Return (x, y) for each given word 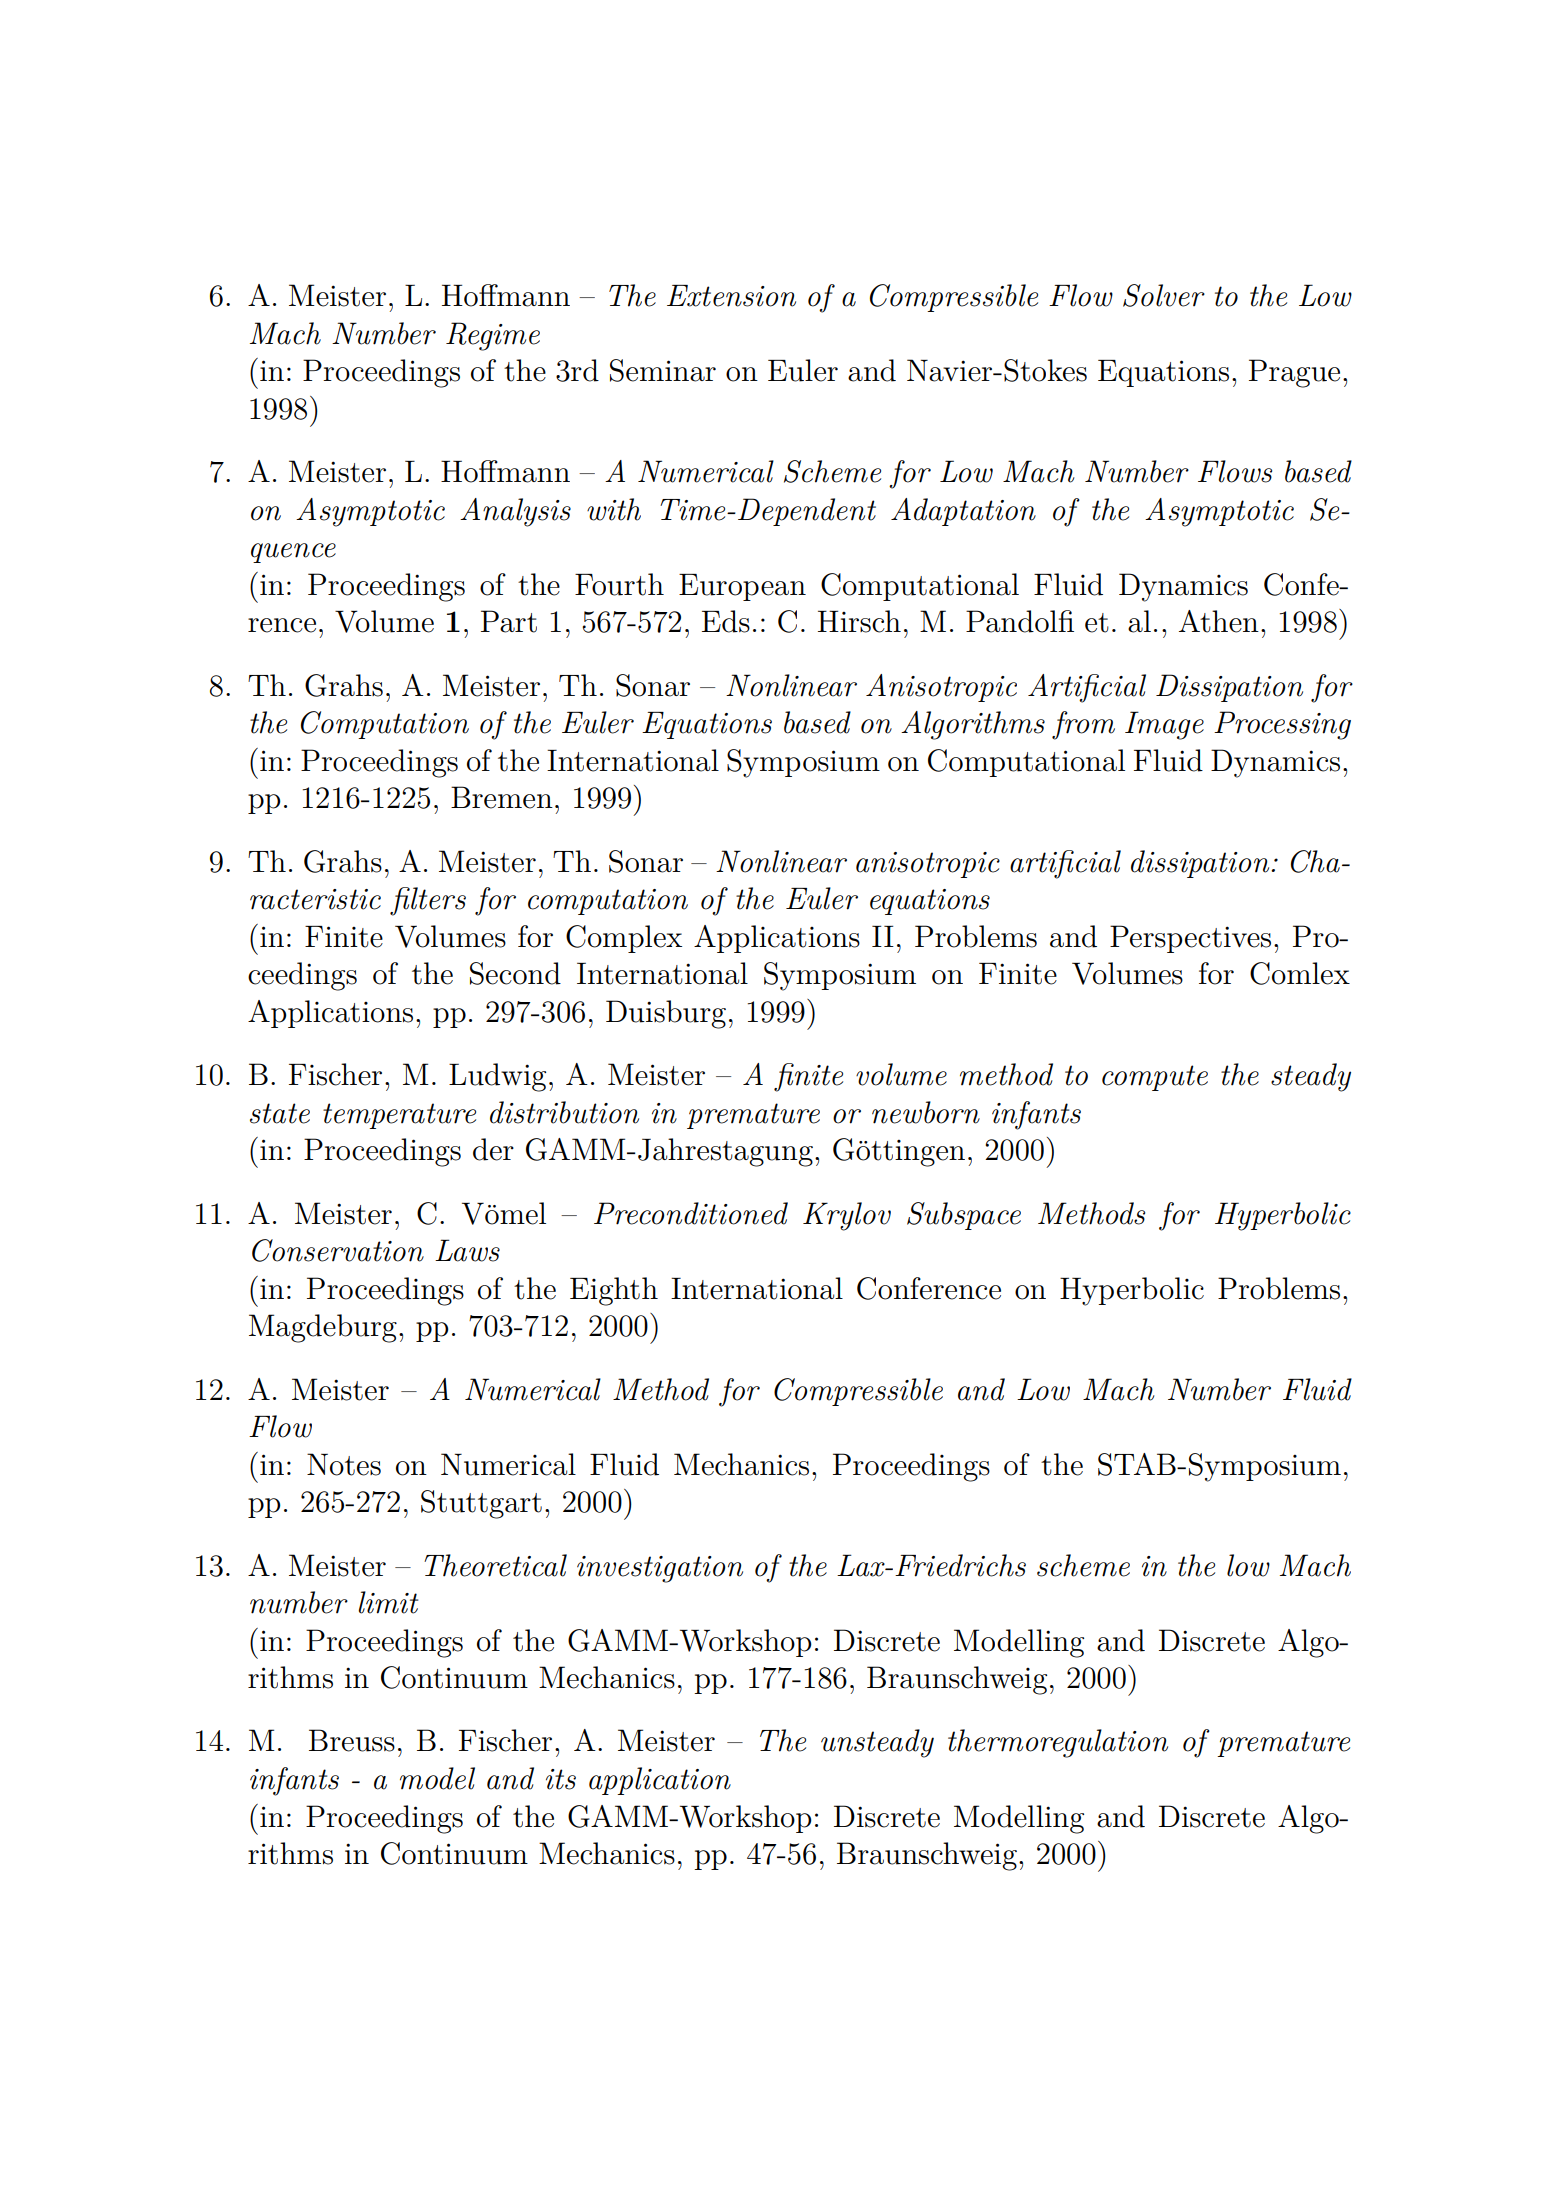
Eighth (614, 1291)
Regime (493, 336)
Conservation (338, 1250)
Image (1164, 725)
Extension (731, 296)
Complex (624, 939)
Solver (1164, 295)
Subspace (964, 1216)
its (561, 1779)
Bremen (502, 797)
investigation (660, 1569)
